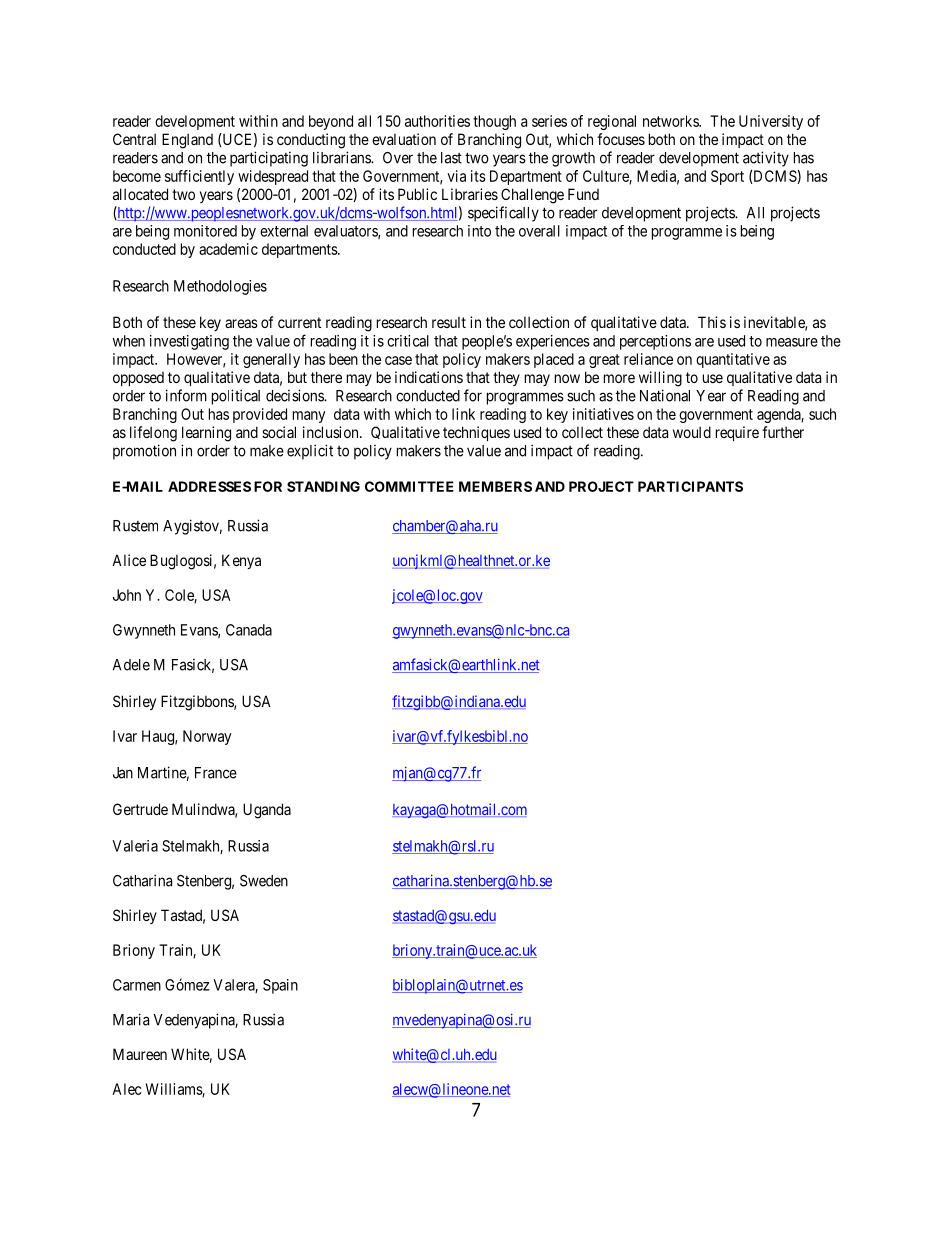 The width and height of the screenshot is (952, 1233). Describe the element at coordinates (727, 177) in the screenshot. I see `Sport` at that location.
